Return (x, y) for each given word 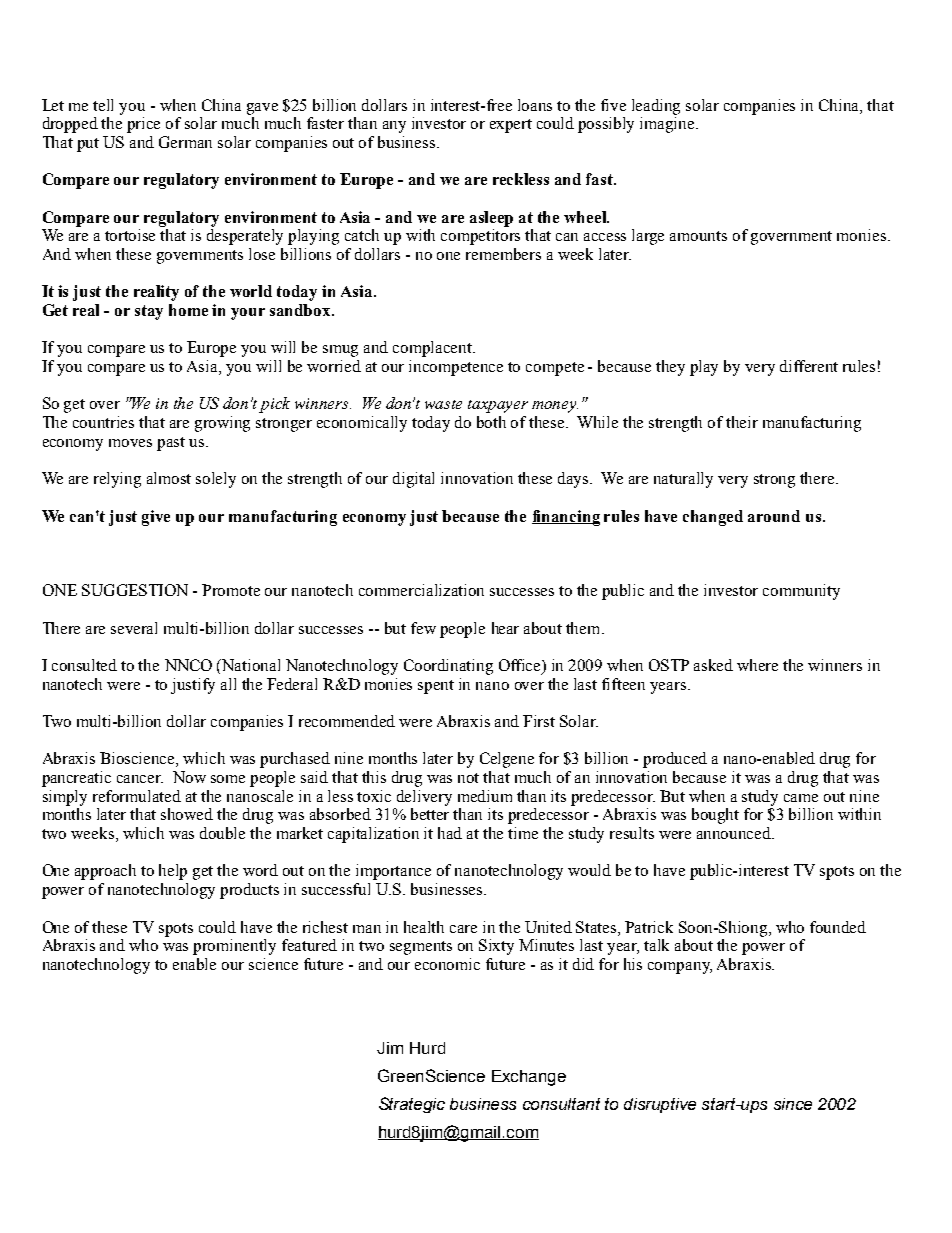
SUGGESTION (135, 590)
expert (511, 126)
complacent (434, 349)
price (143, 125)
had (450, 833)
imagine (668, 125)
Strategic (412, 1105)
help (173, 872)
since (793, 1104)
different (809, 366)
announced (735, 833)
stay (149, 312)
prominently (234, 947)
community (801, 592)
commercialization (421, 590)
